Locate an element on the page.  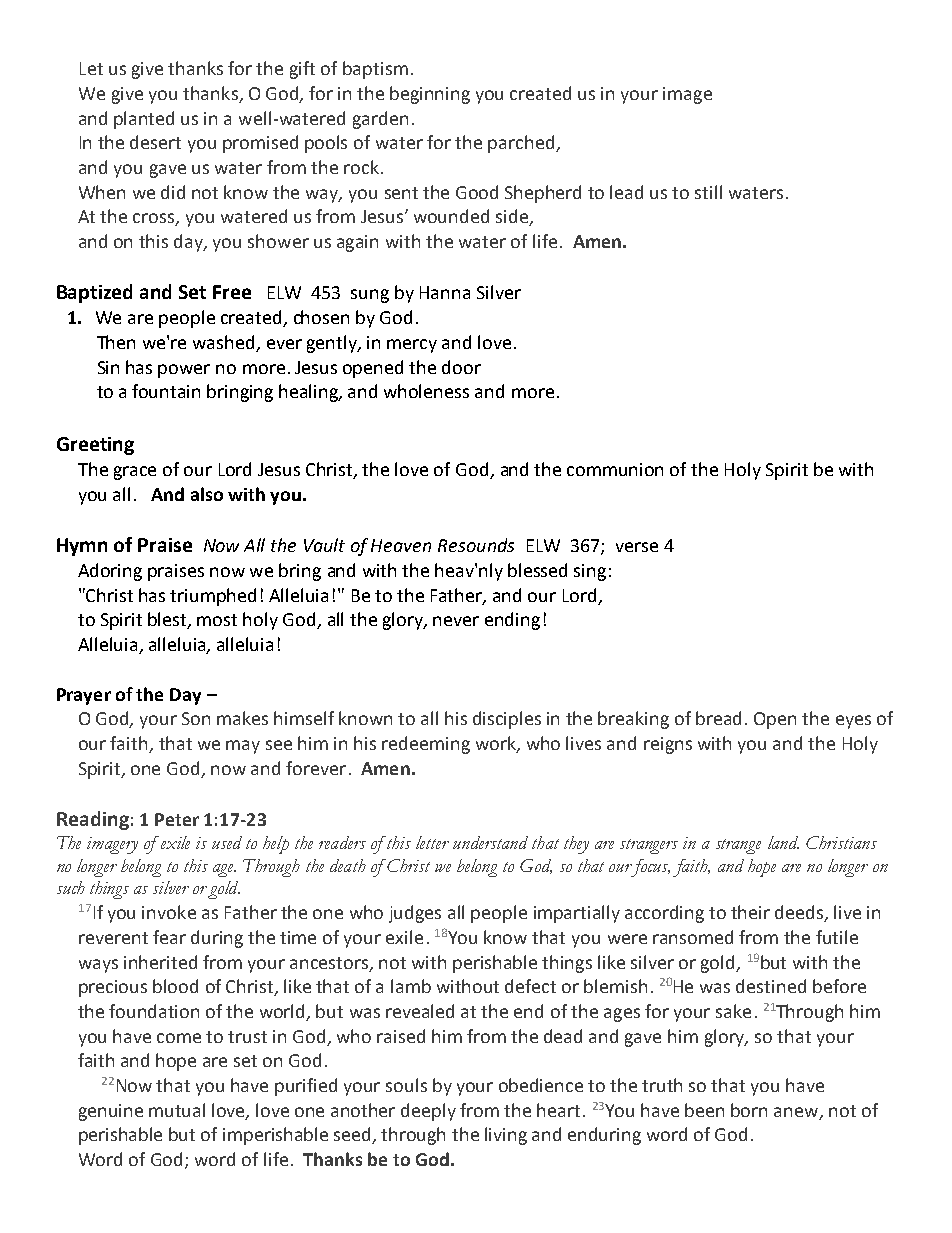
still is located at coordinates (708, 192).
